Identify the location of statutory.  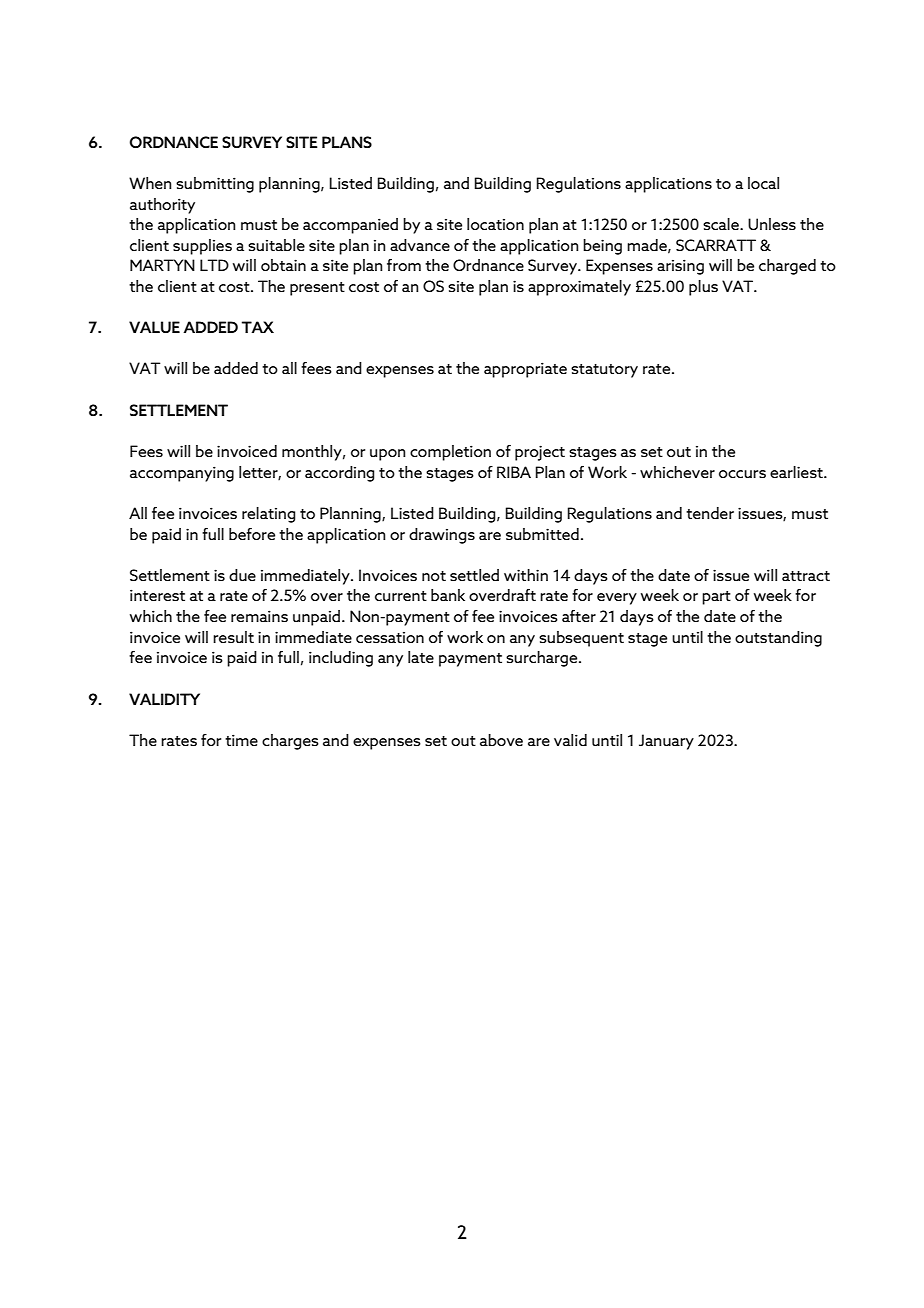
(604, 371).
